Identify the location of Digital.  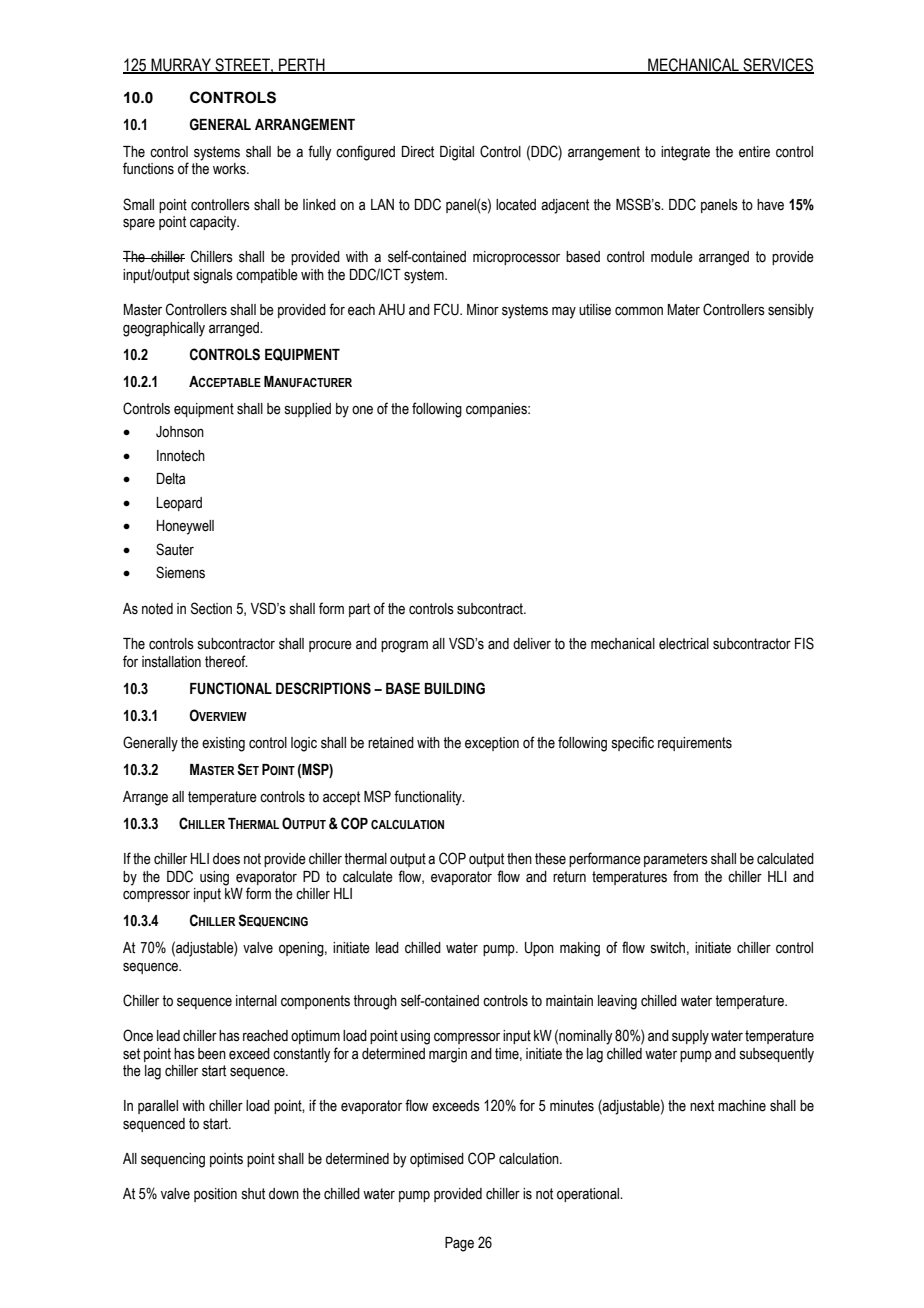
(457, 153).
